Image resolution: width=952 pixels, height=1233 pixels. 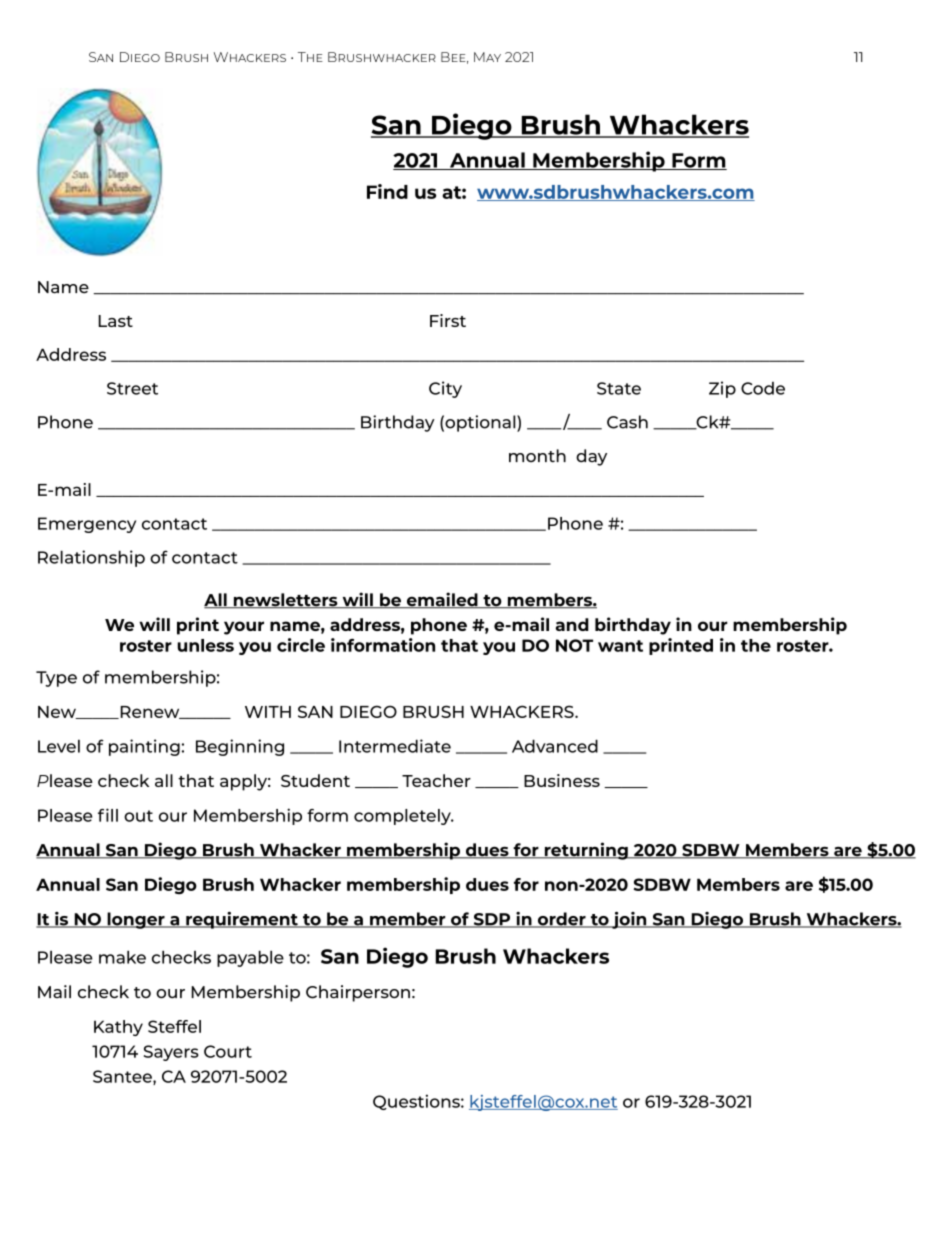 What do you see at coordinates (395, 746) in the screenshot?
I see `Intermediate` at bounding box center [395, 746].
